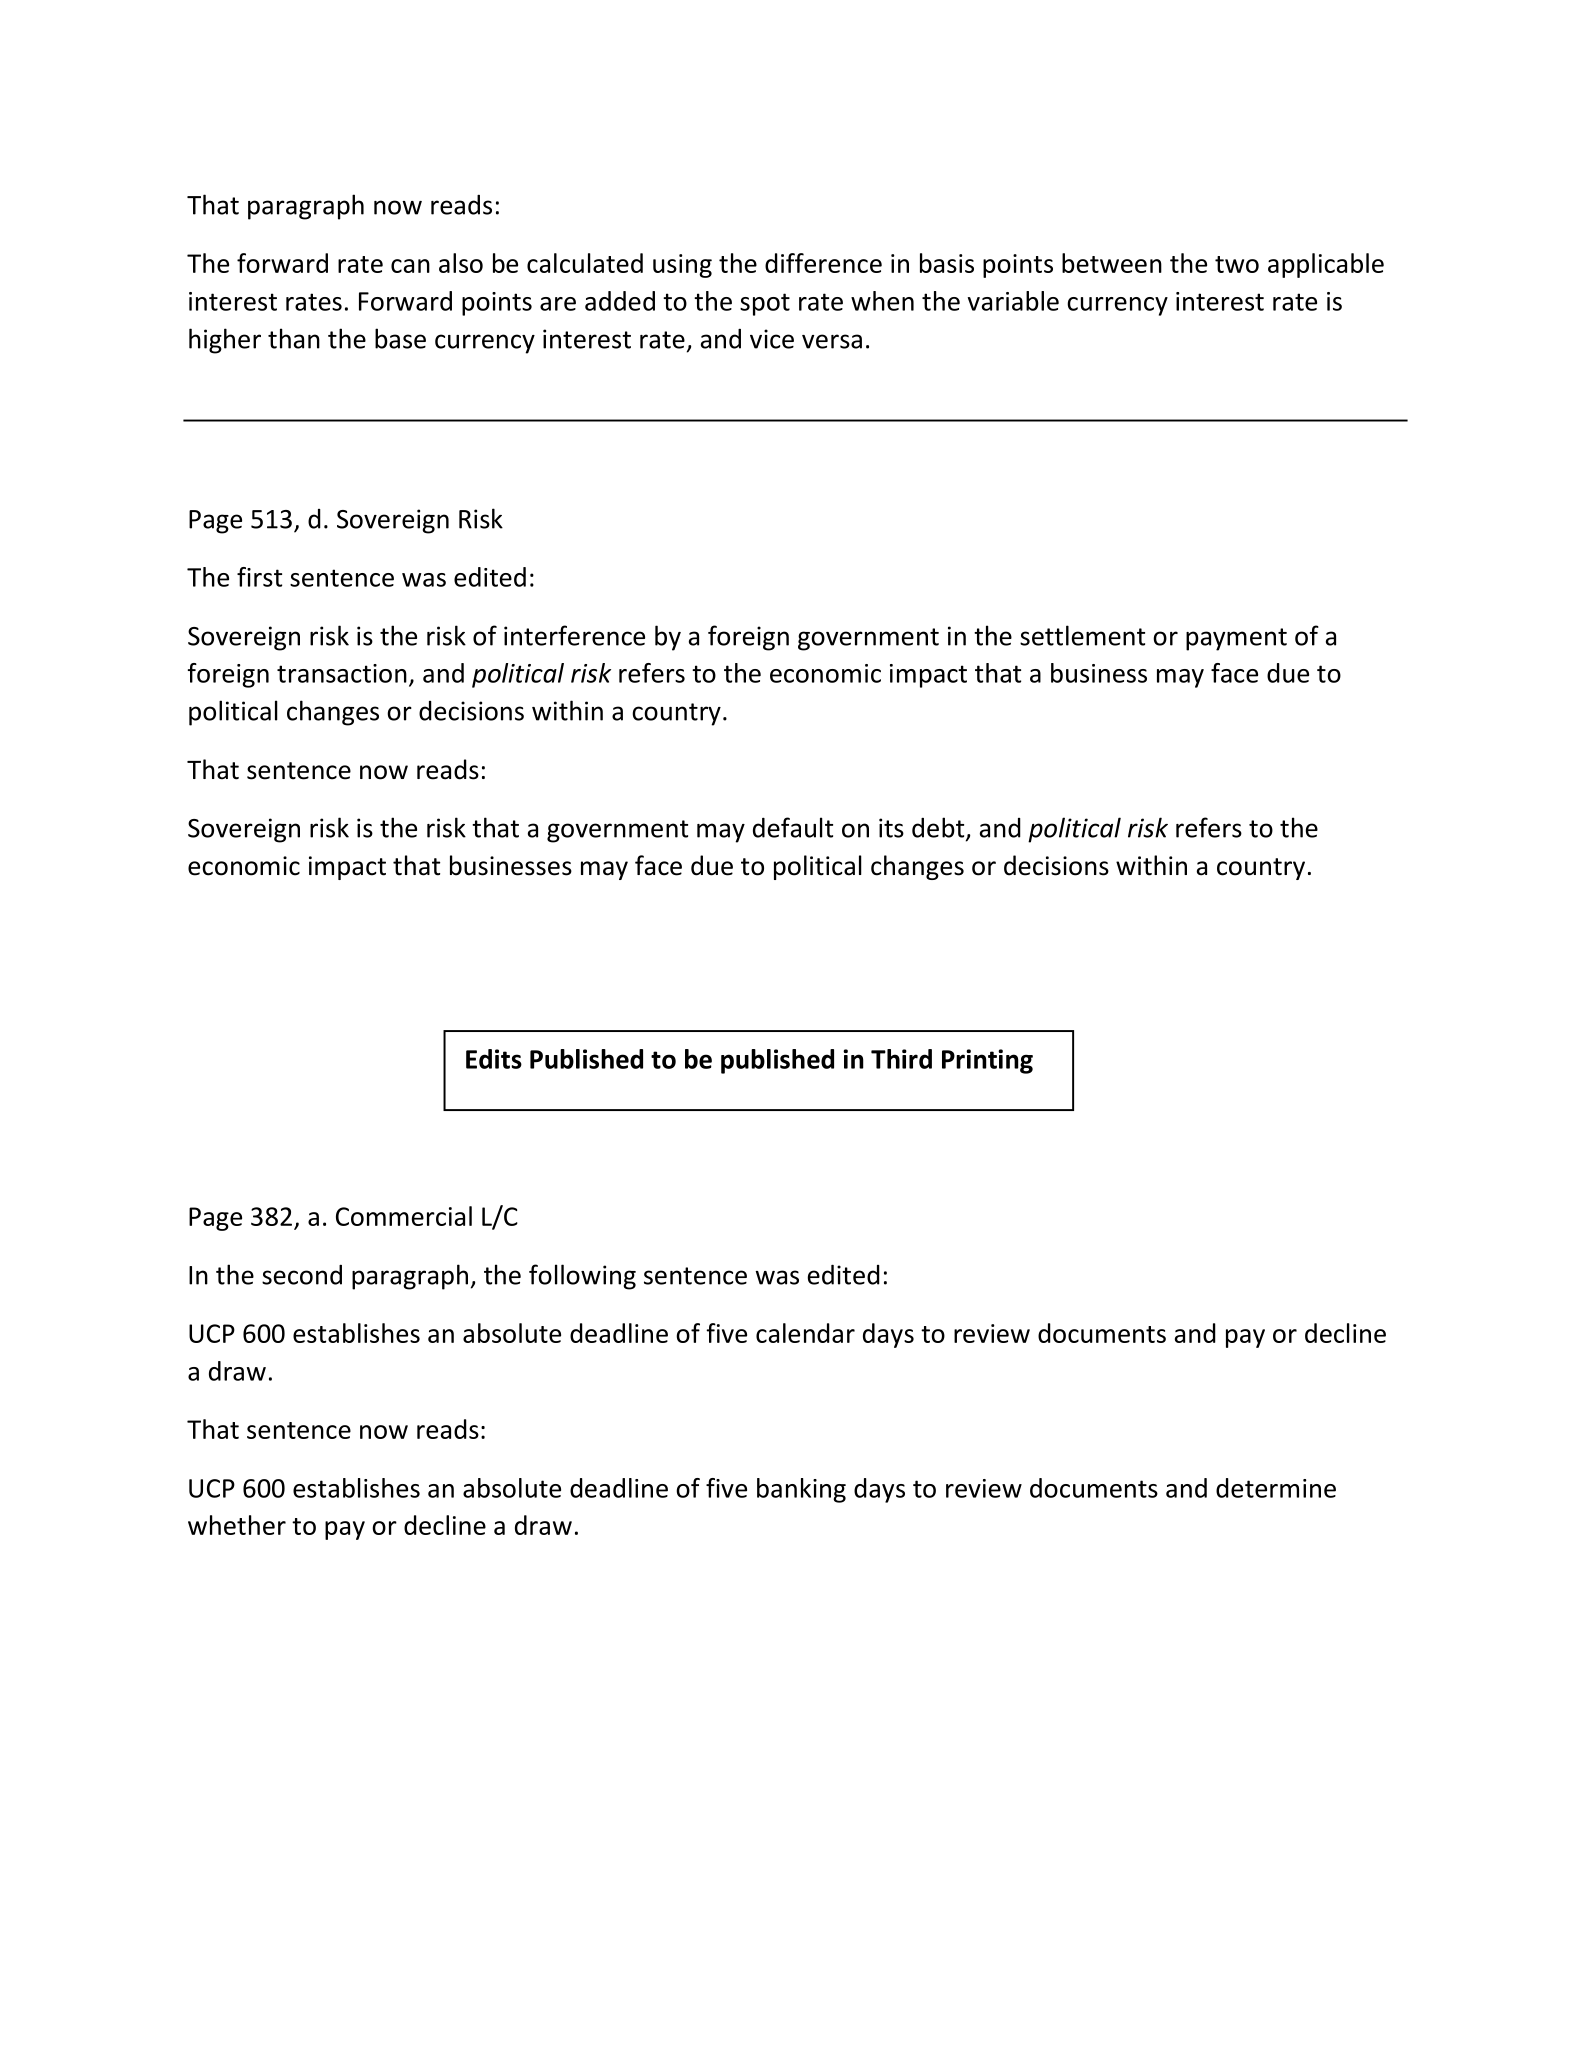 This document has width=1591, height=2059. I want to click on two, so click(1237, 264).
